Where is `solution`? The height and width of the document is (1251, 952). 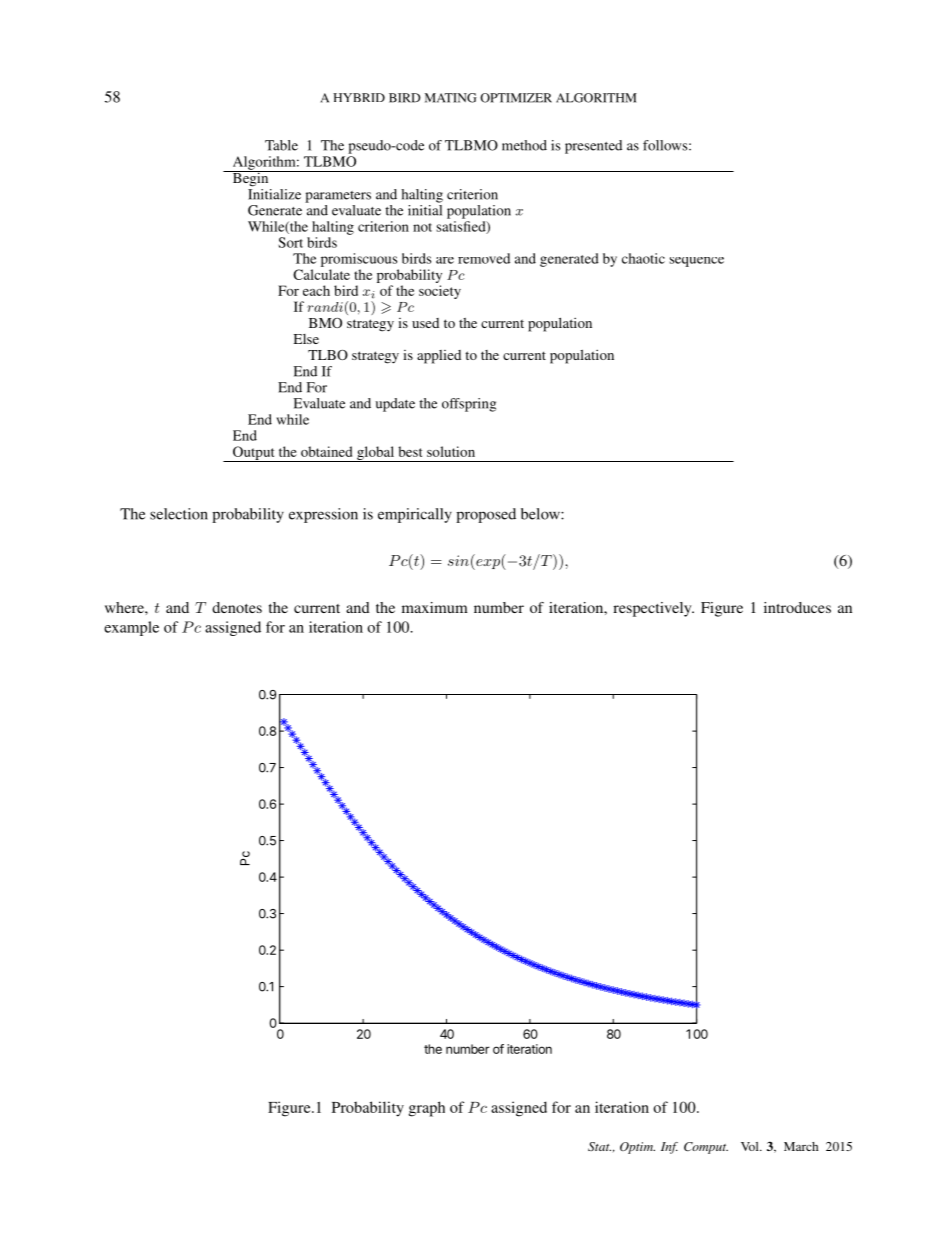
solution is located at coordinates (451, 451).
